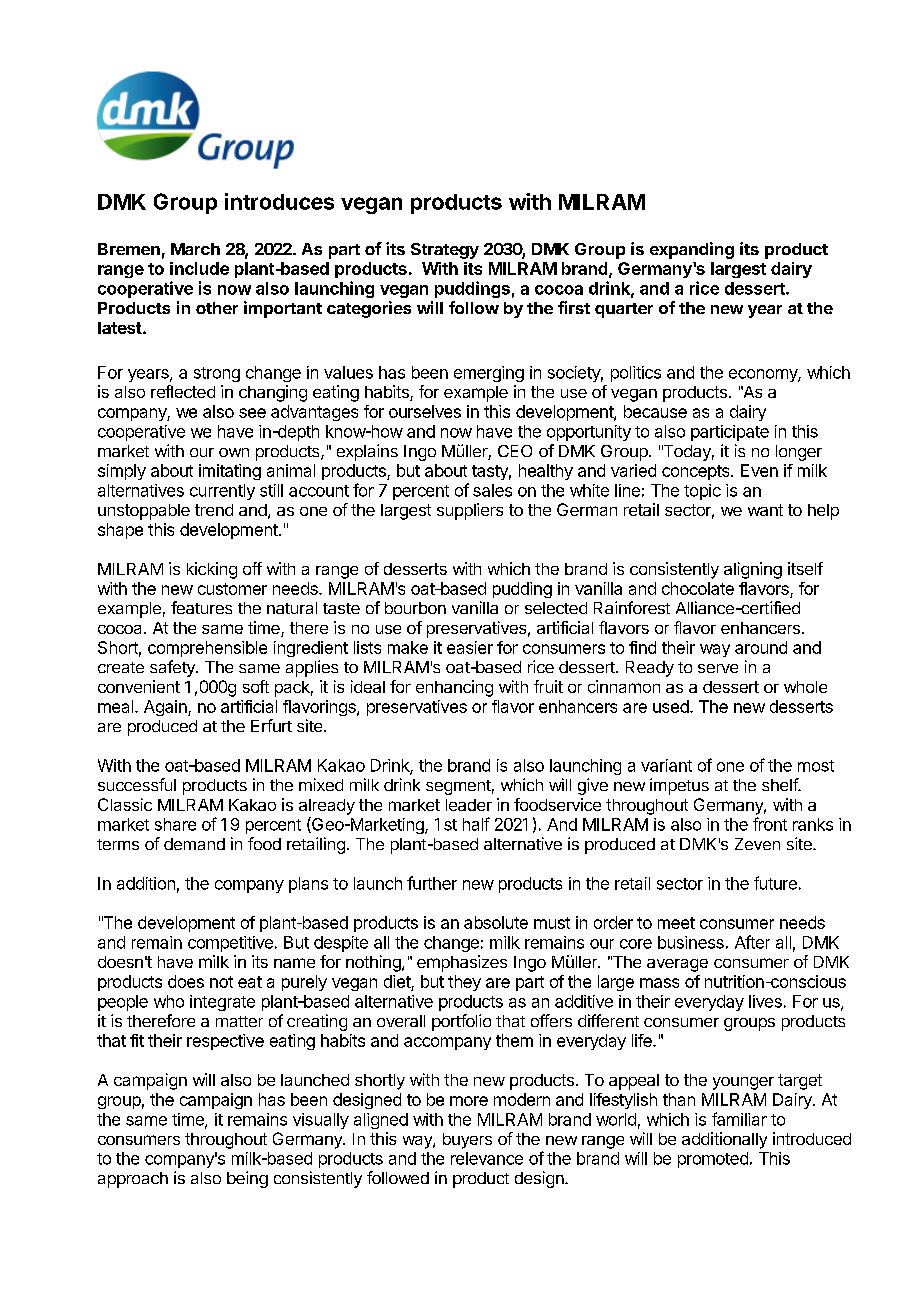  Describe the element at coordinates (247, 1179) in the page. I see `being` at that location.
